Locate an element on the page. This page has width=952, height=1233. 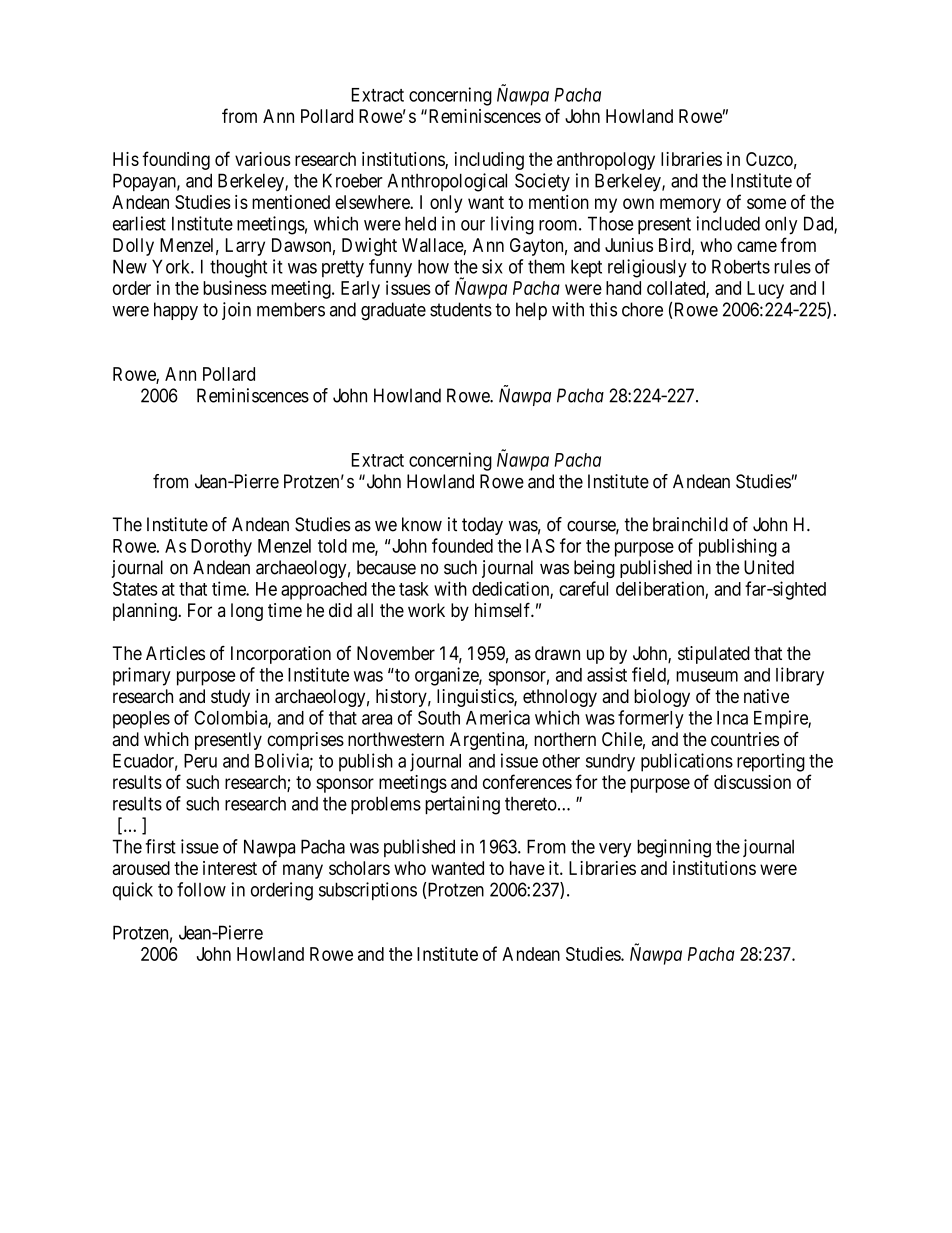
beginning is located at coordinates (674, 848).
